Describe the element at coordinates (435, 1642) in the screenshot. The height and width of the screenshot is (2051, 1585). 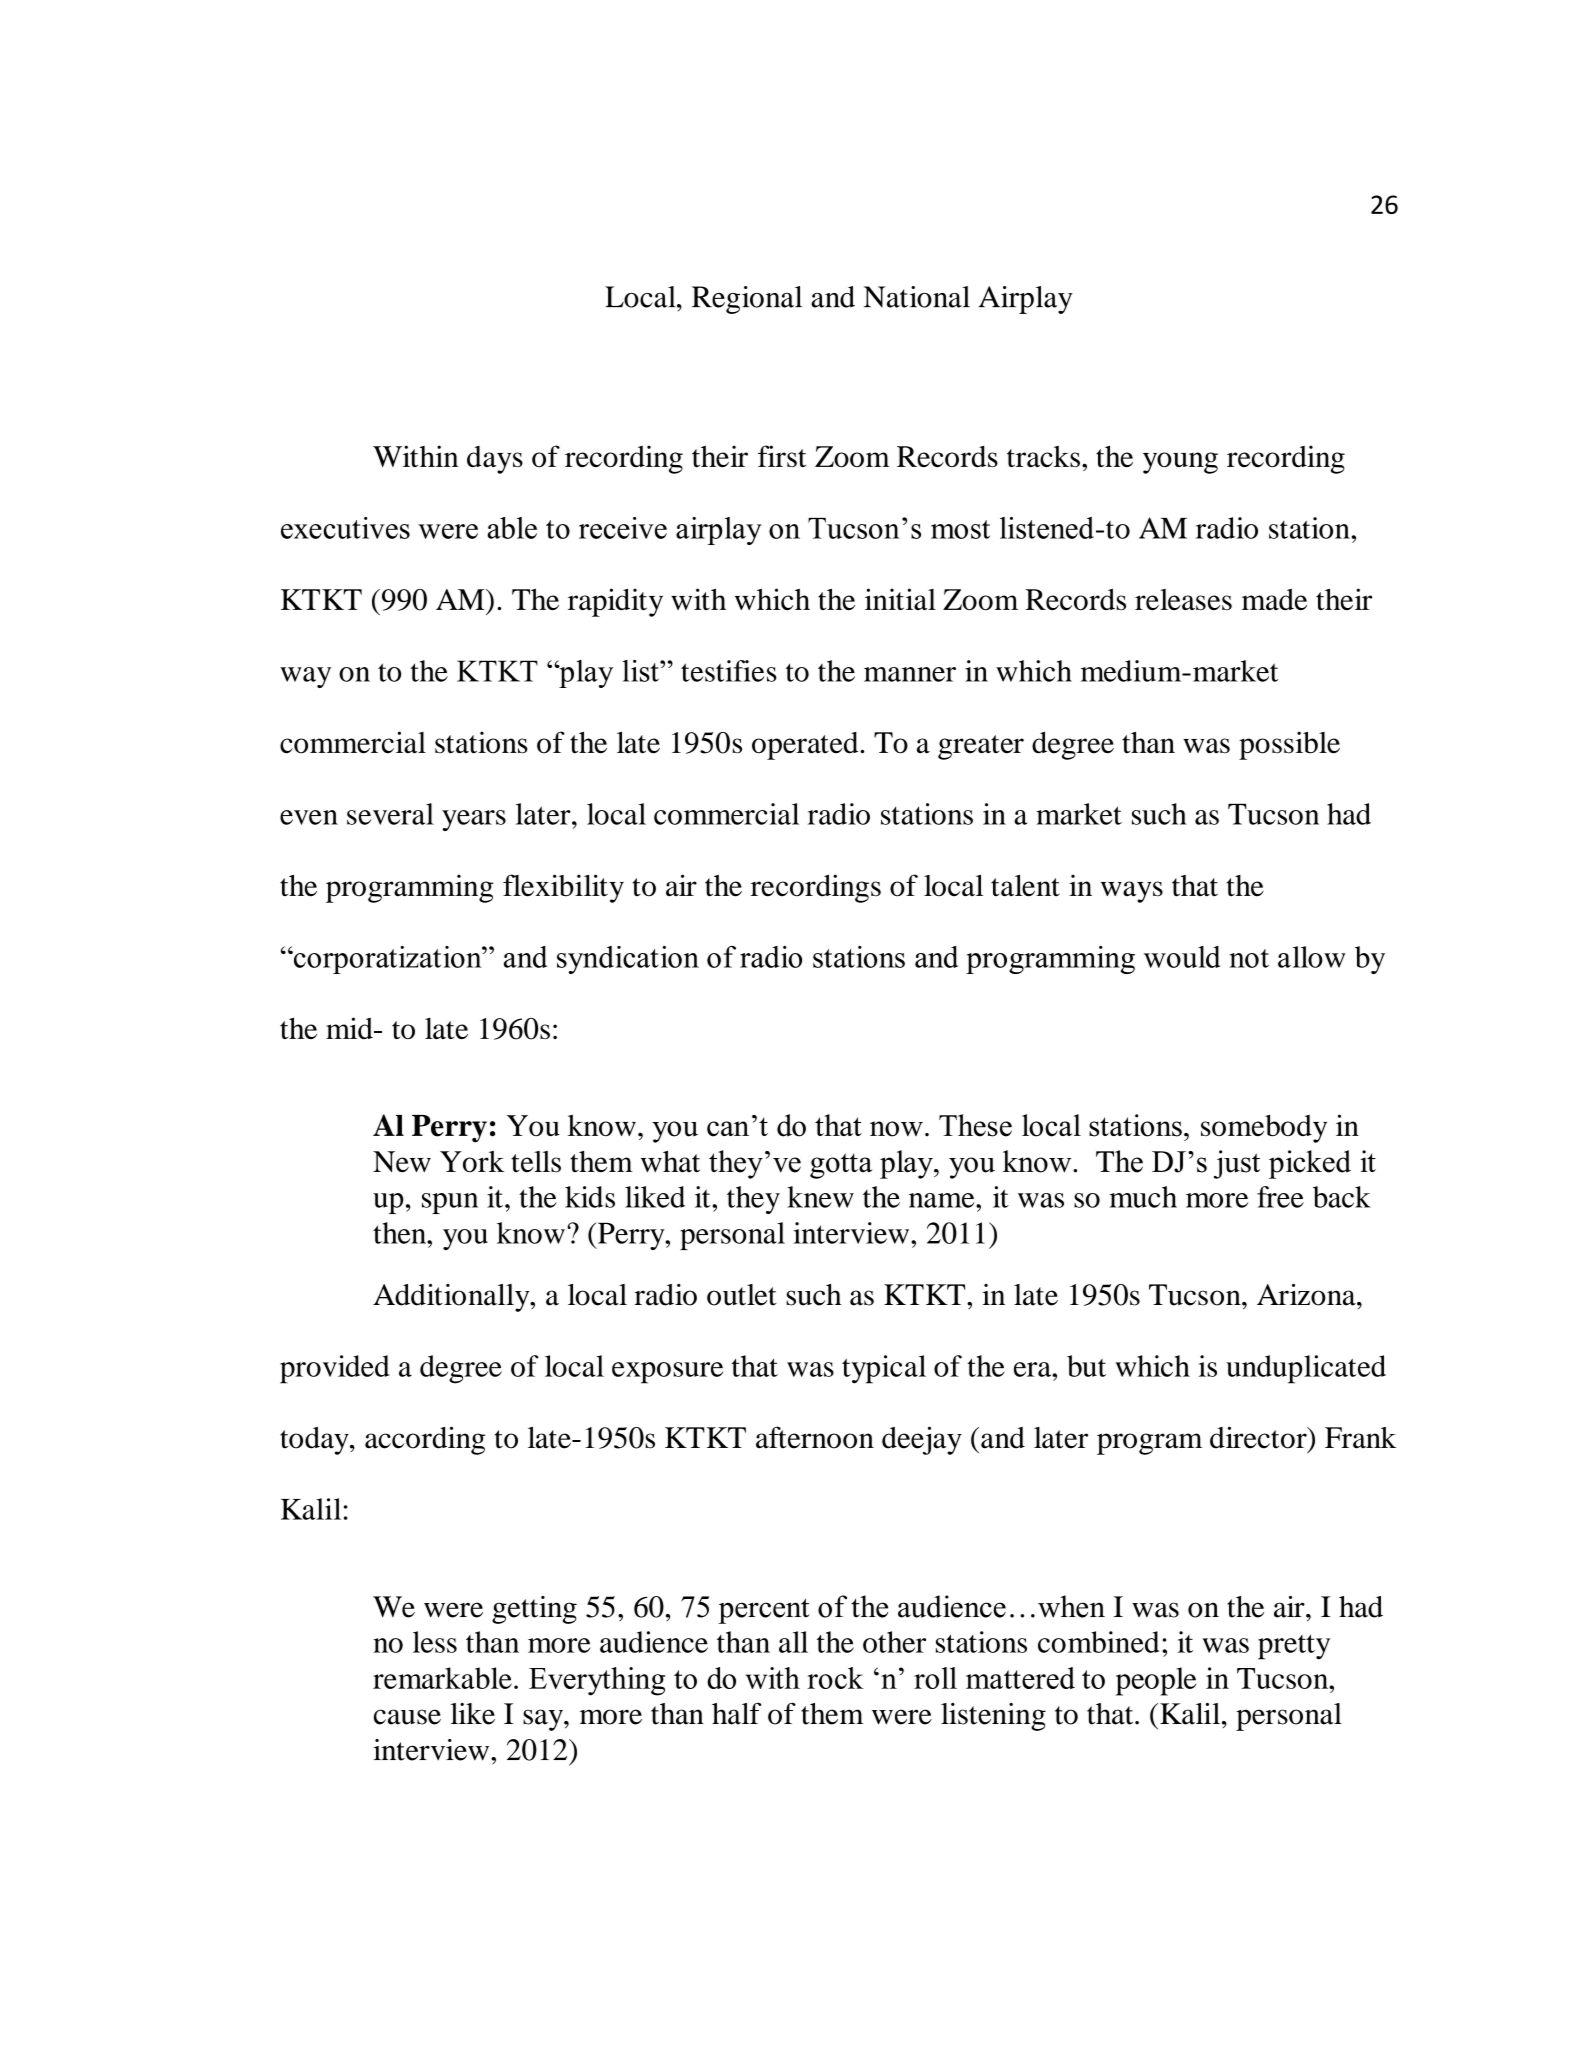
I see `less` at that location.
